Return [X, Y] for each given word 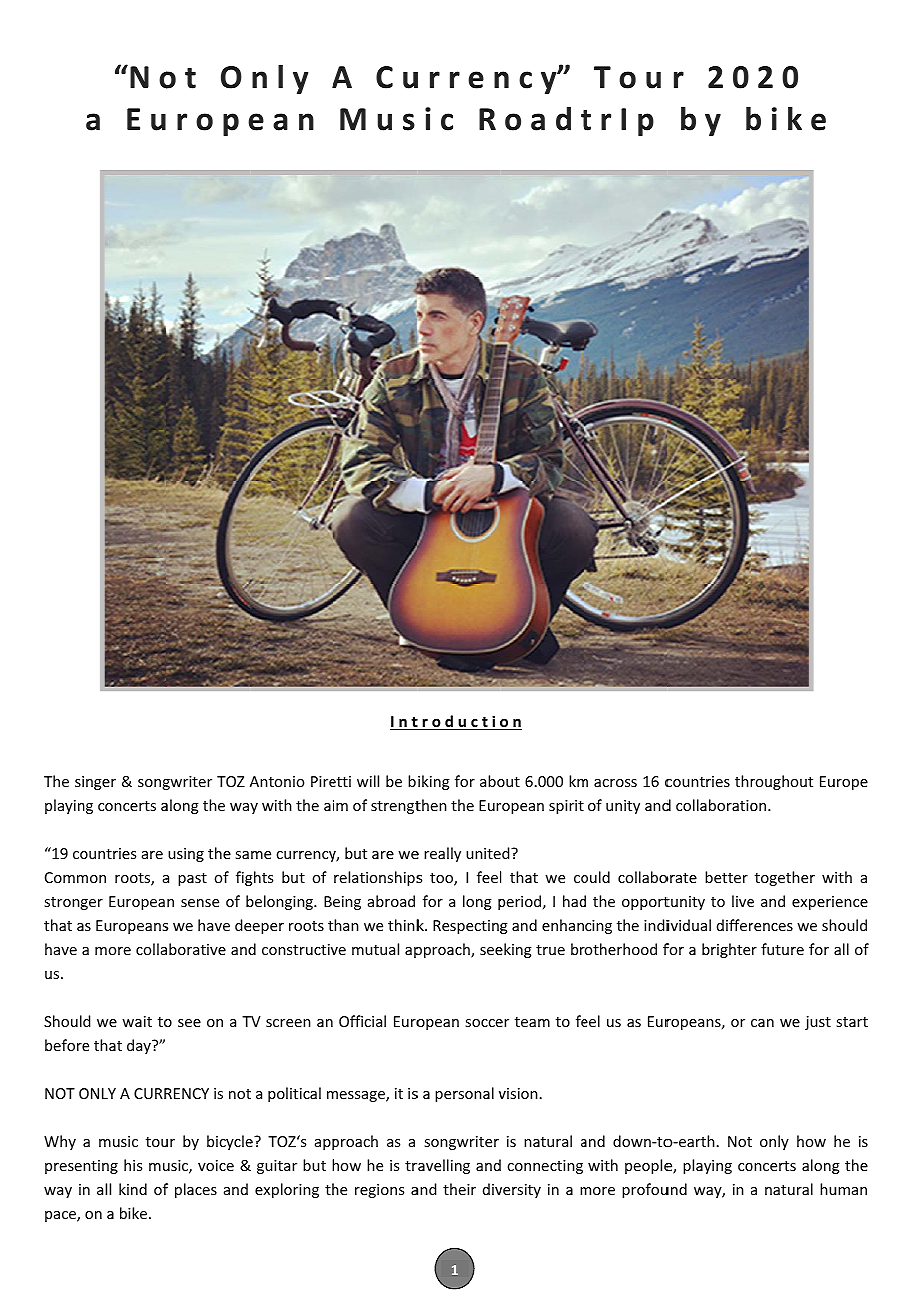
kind [133, 1189]
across [615, 783]
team [532, 1022]
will [368, 781]
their [459, 1189]
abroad [391, 901]
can [762, 1023]
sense [200, 903]
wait [137, 1021]
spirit [566, 807]
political [294, 1094]
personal [464, 1094]
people [649, 1166]
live [743, 901]
